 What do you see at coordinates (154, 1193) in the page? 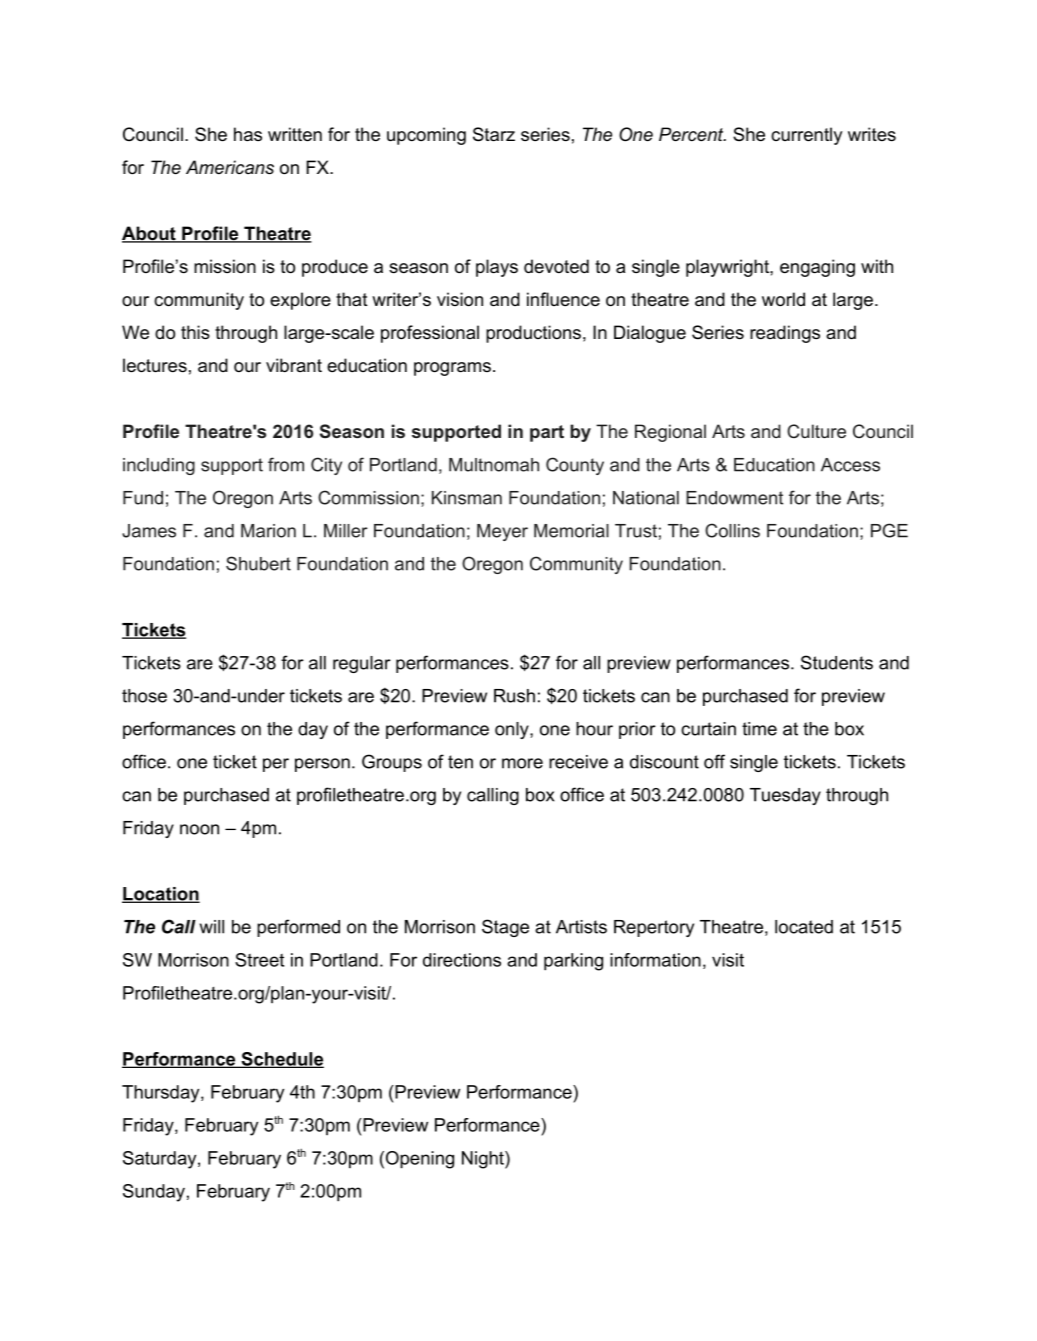
I see `Sunday` at bounding box center [154, 1193].
